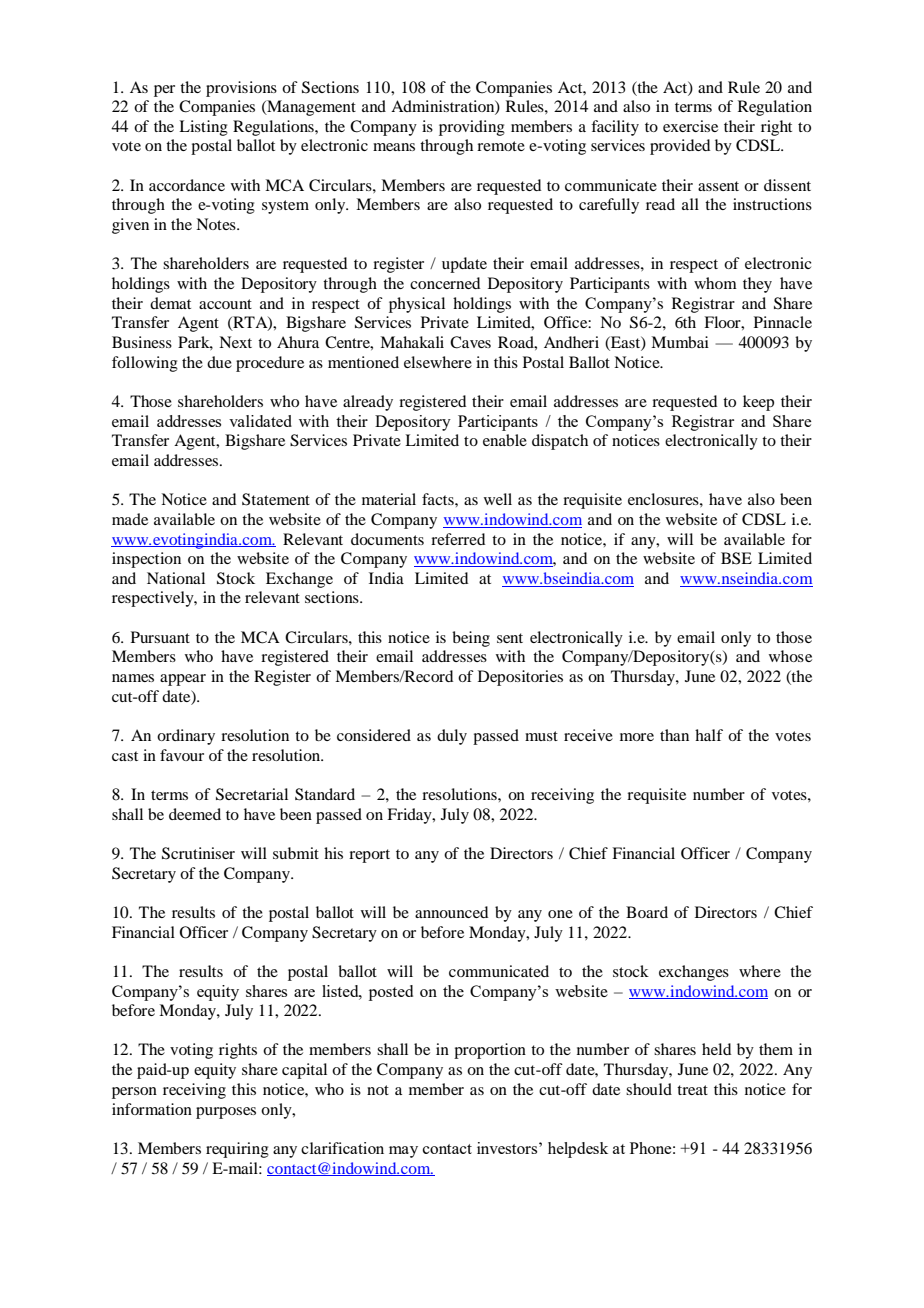  What do you see at coordinates (160, 637) in the image?
I see `Pursuant` at bounding box center [160, 637].
